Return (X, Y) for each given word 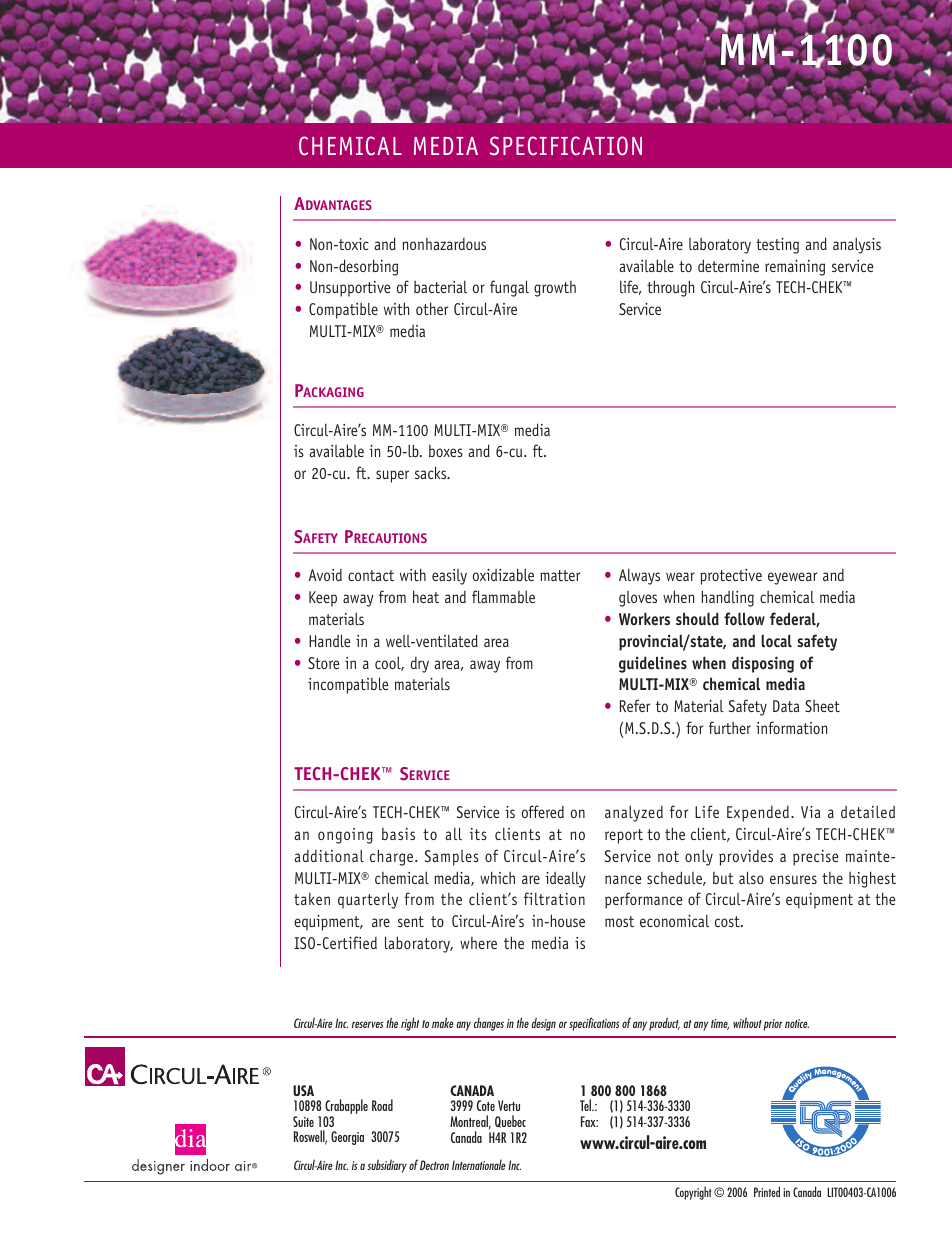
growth (555, 289)
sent (411, 921)
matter (560, 575)
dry (420, 665)
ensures (793, 879)
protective (731, 577)
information (791, 727)
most (619, 921)
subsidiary (387, 1166)
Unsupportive (350, 289)
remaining (795, 268)
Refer (635, 705)
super (392, 476)
